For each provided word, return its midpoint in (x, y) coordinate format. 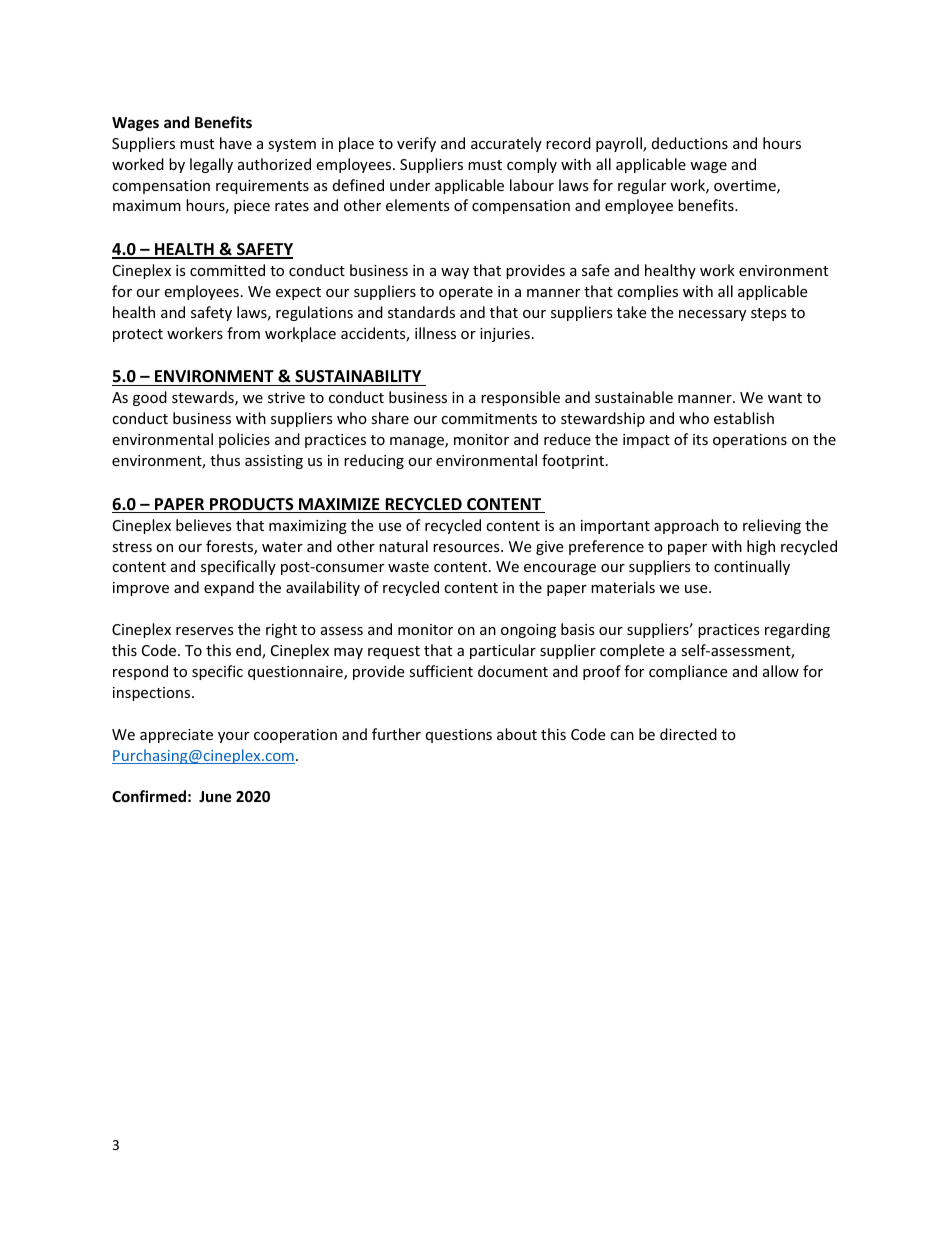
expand (229, 588)
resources (467, 548)
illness (435, 333)
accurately (506, 144)
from (243, 333)
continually (752, 567)
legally (211, 165)
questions (459, 736)
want (785, 398)
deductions (690, 143)
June (215, 796)
